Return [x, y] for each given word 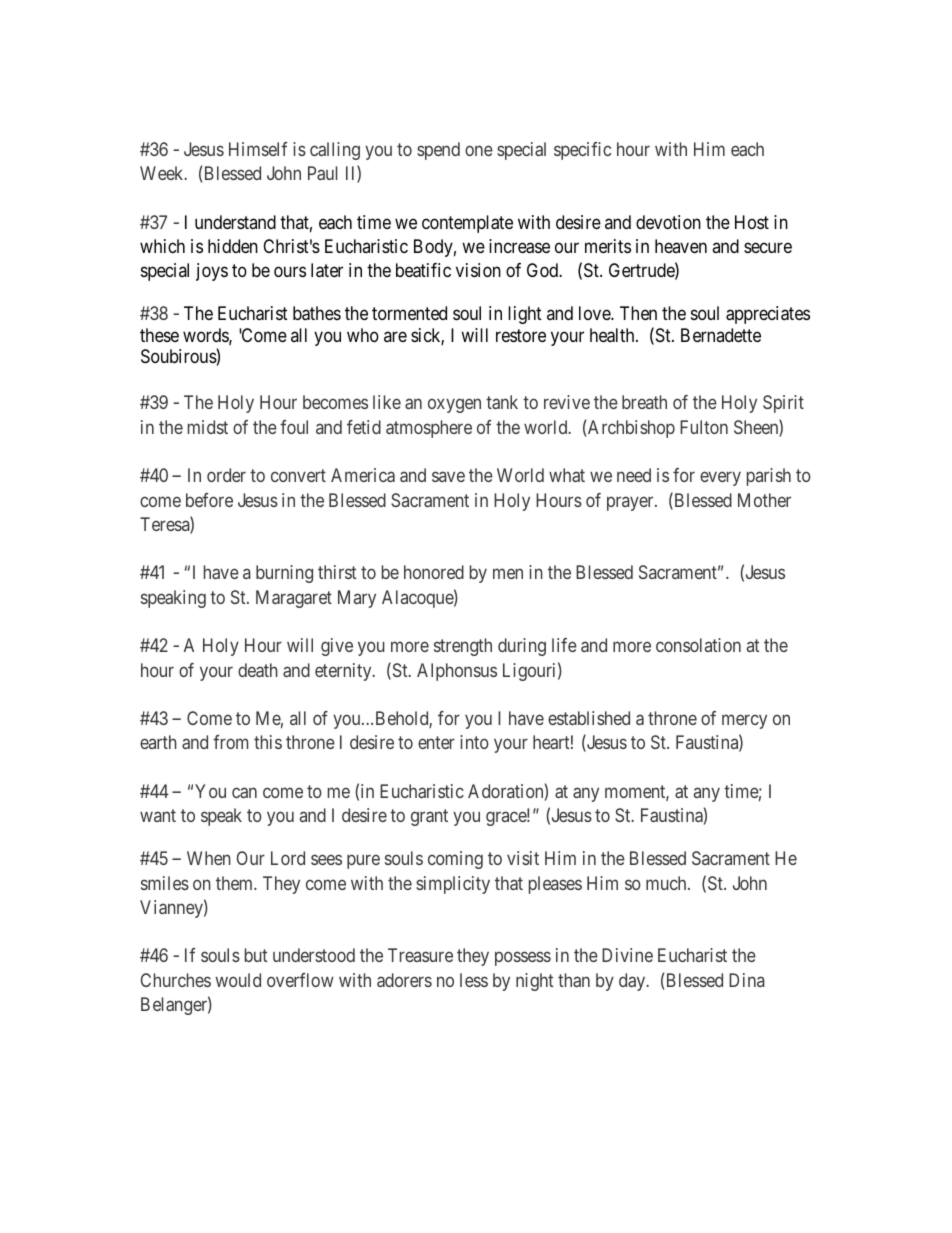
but [256, 955]
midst [208, 427]
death [258, 670]
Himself [258, 149]
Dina [747, 980]
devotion [668, 222]
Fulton [704, 427]
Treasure [420, 955]
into [474, 742]
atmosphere [429, 429]
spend [438, 151]
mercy [744, 722]
